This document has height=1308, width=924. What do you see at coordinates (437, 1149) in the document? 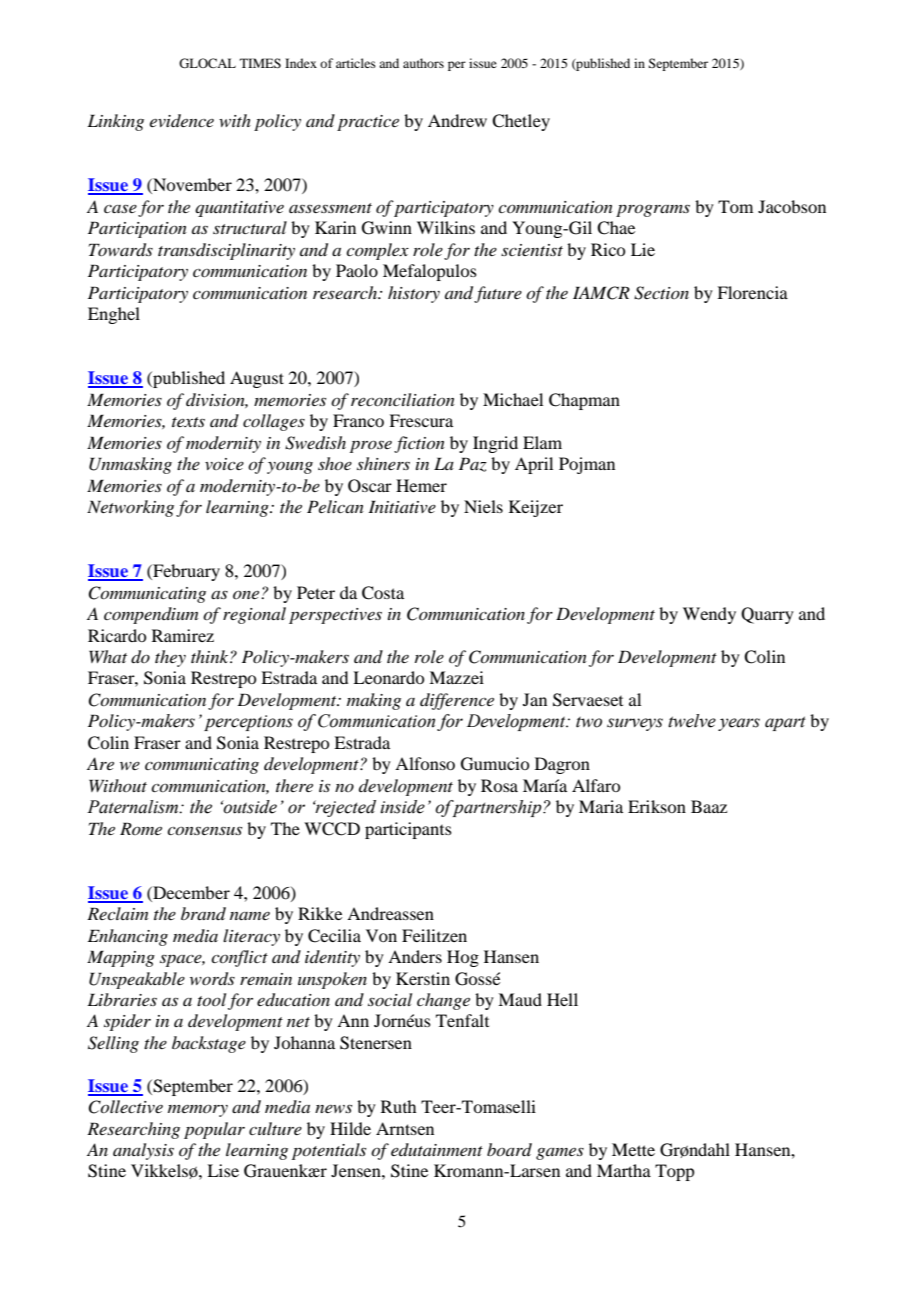
I see `edutainment` at bounding box center [437, 1149].
